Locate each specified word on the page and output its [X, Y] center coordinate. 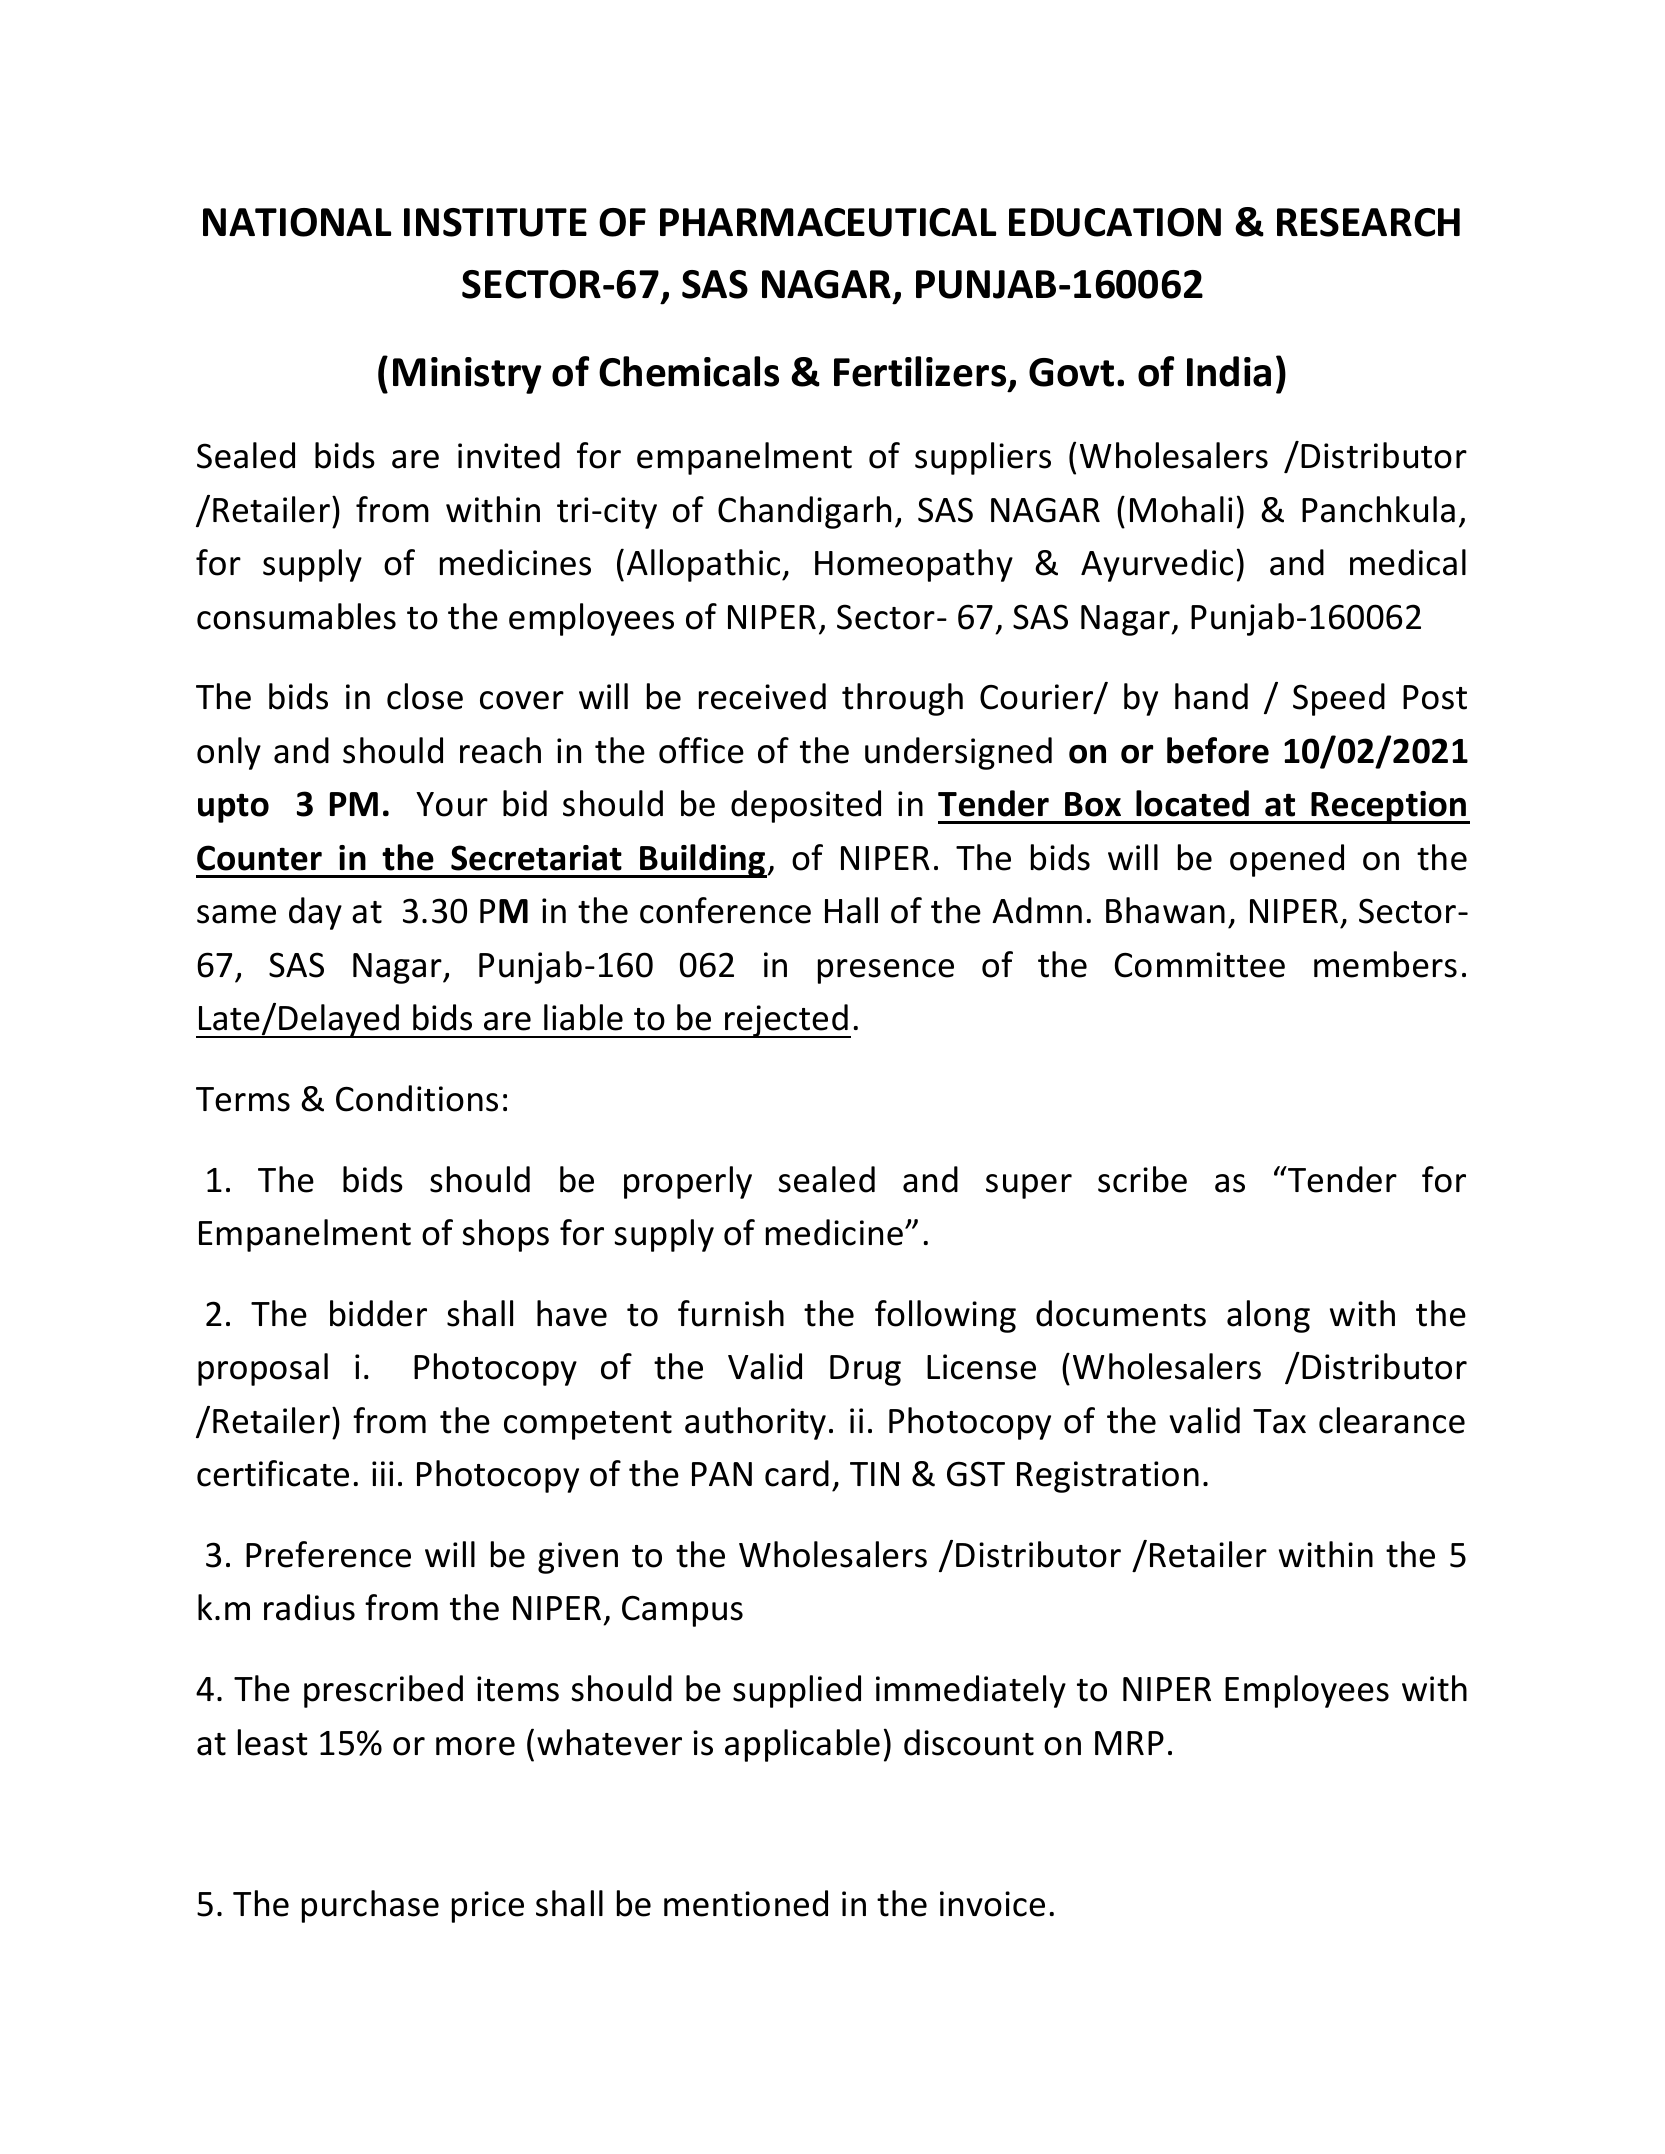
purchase [370, 1906]
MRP [1129, 1743]
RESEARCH [1368, 222]
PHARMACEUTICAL [828, 222]
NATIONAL [297, 222]
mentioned [746, 1903]
